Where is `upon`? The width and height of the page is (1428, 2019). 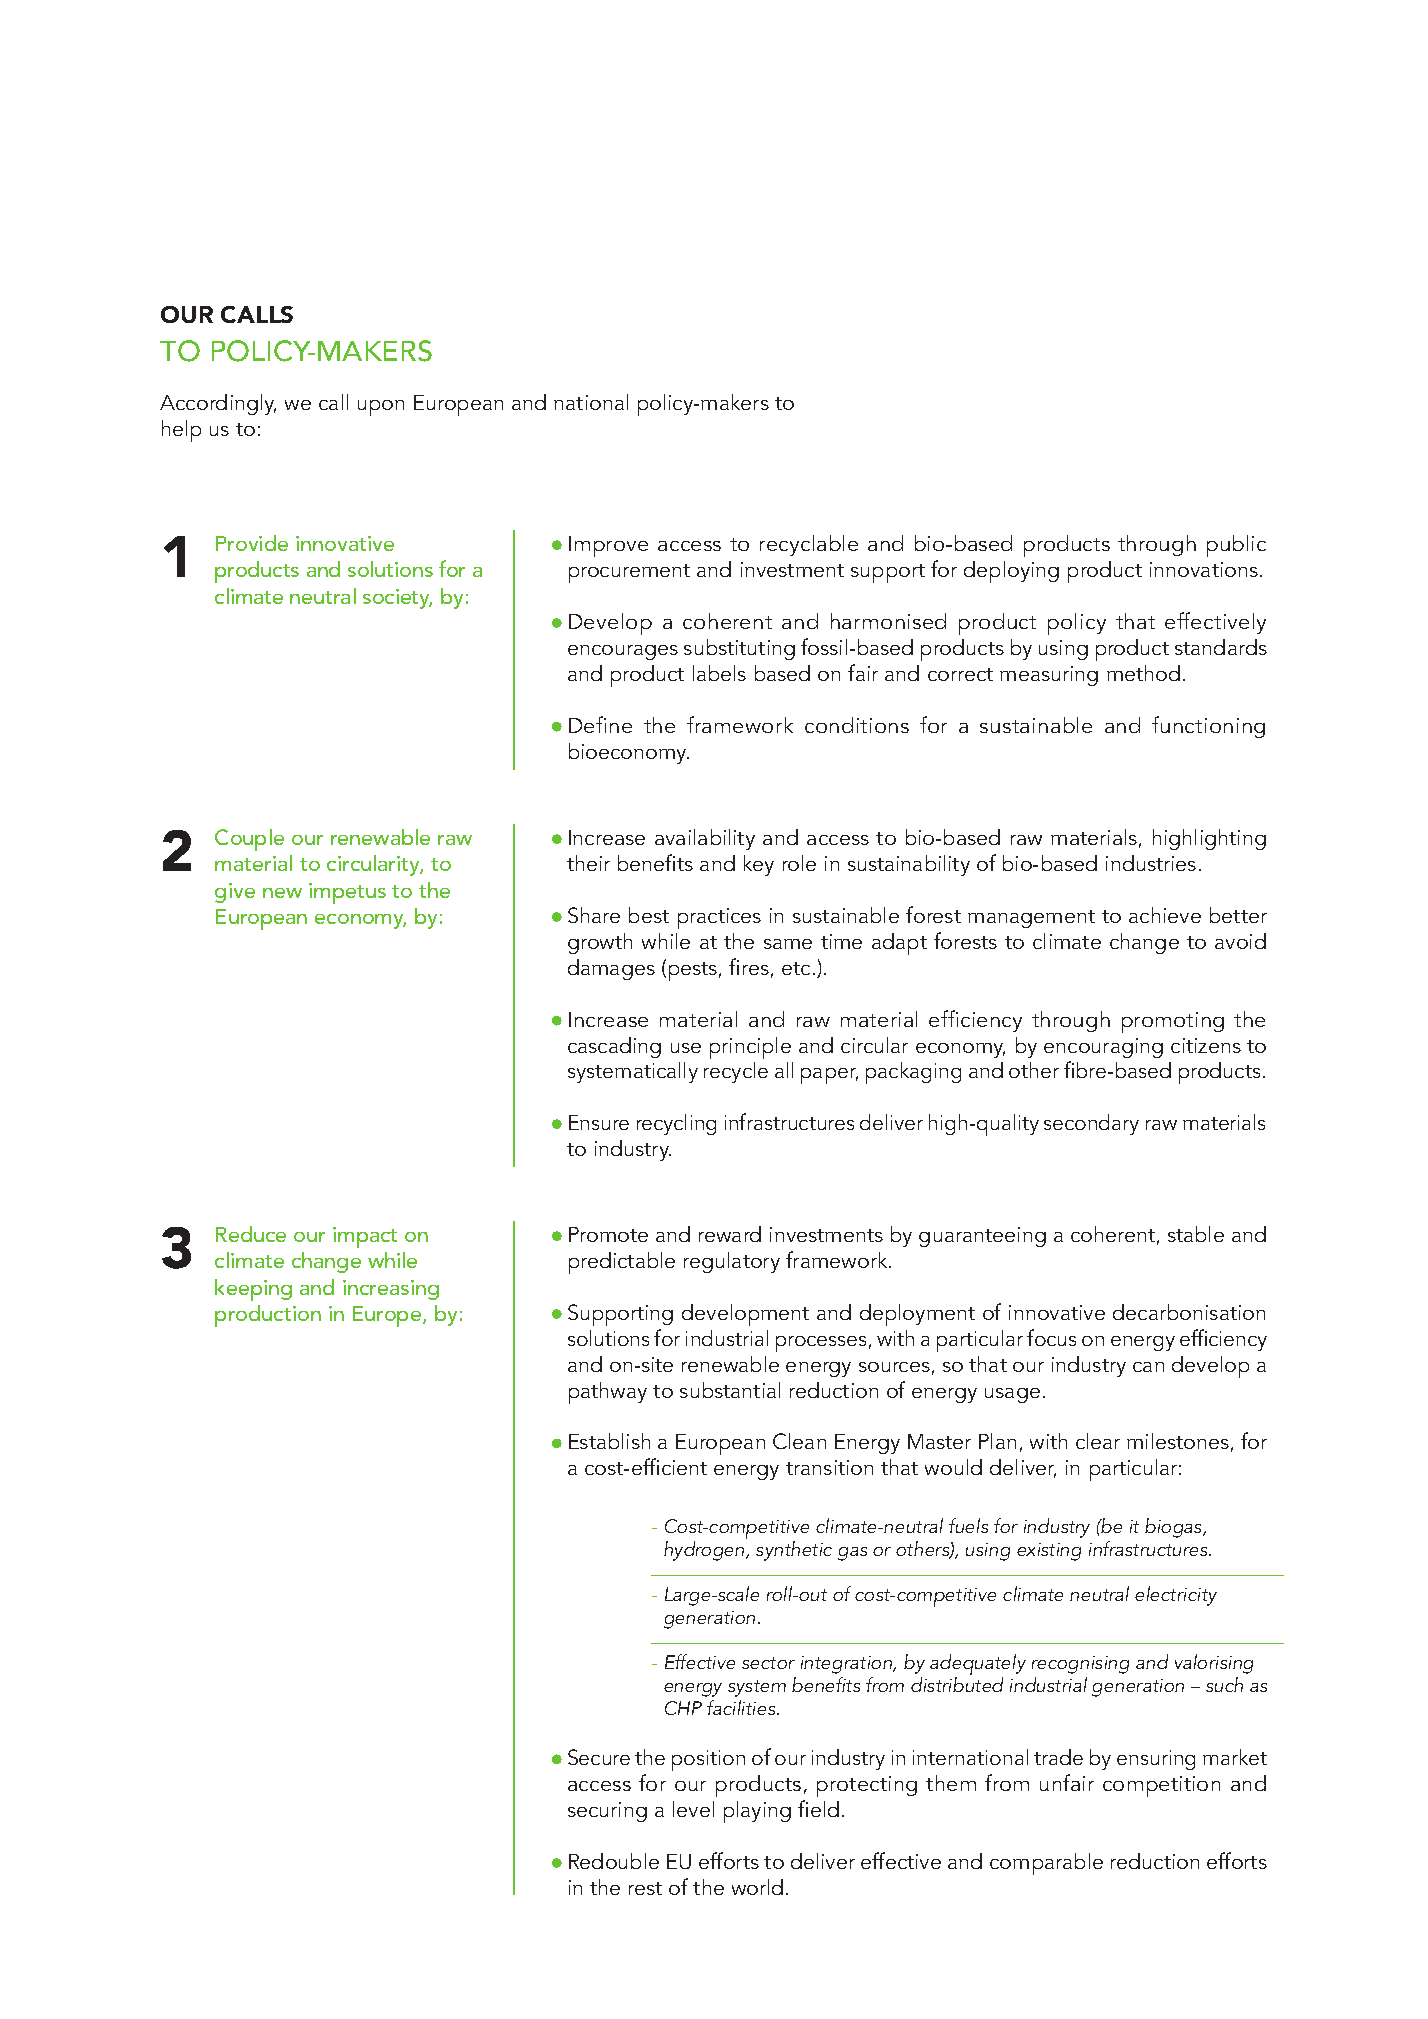 upon is located at coordinates (381, 408).
